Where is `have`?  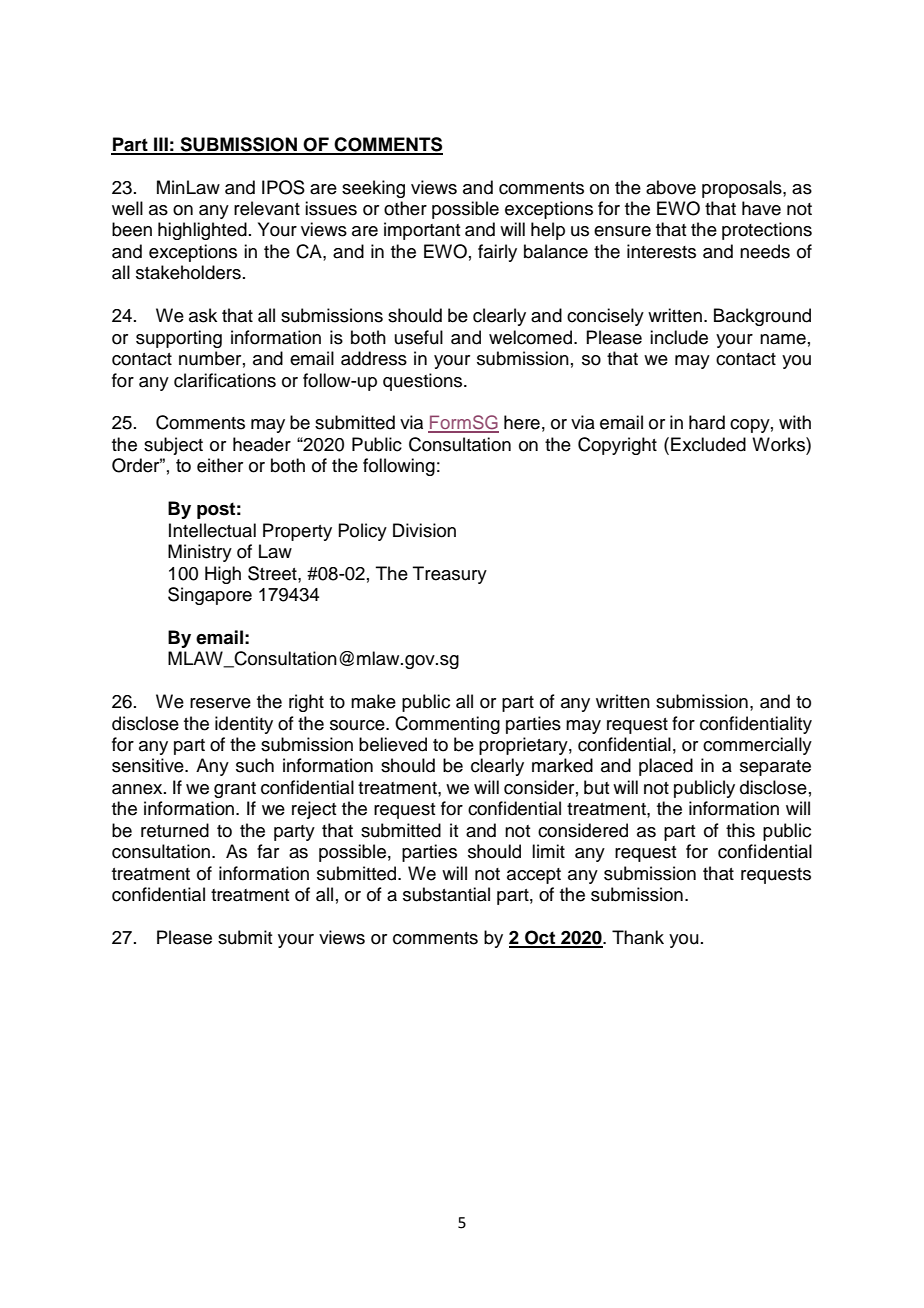 have is located at coordinates (761, 208).
